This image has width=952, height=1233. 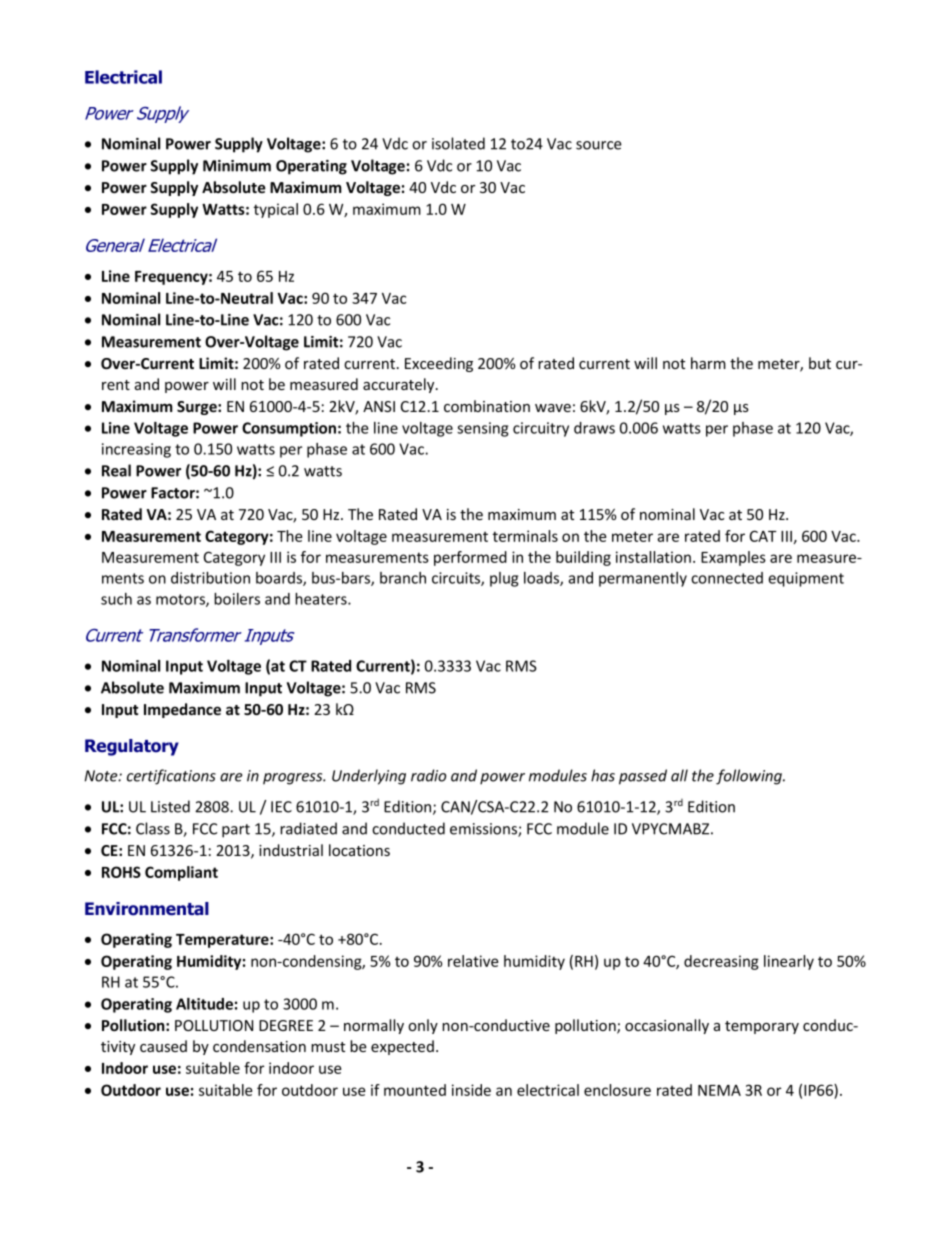 What do you see at coordinates (236, 831) in the image?
I see `part` at bounding box center [236, 831].
